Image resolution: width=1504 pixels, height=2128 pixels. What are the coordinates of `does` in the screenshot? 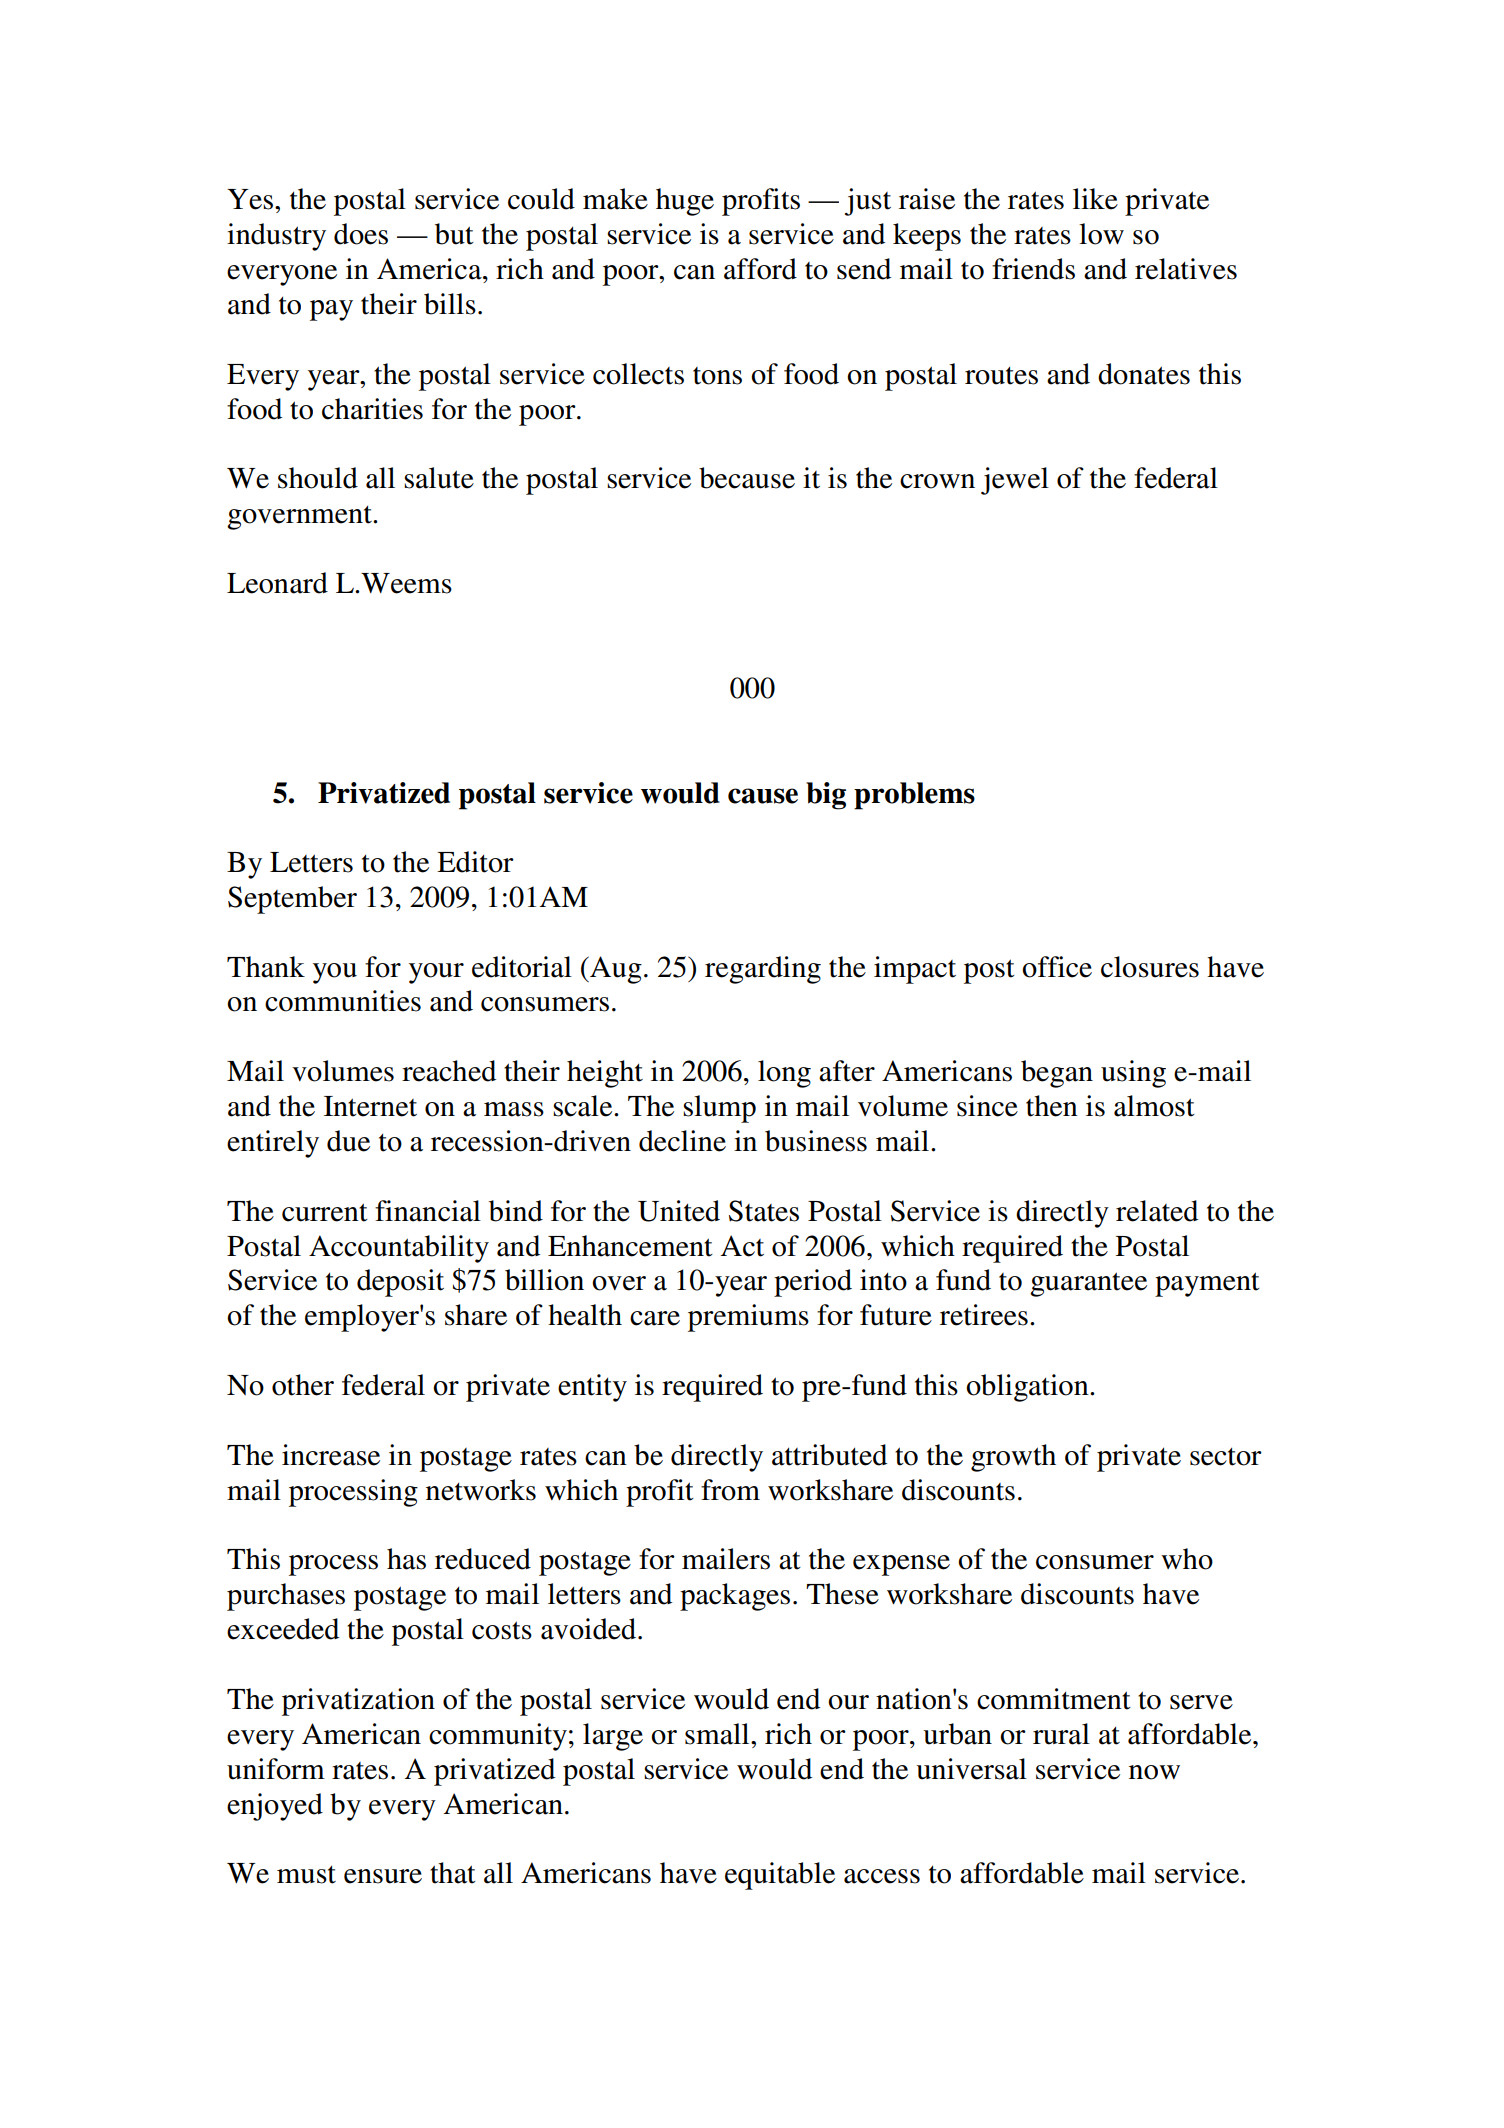 It's located at (361, 234).
